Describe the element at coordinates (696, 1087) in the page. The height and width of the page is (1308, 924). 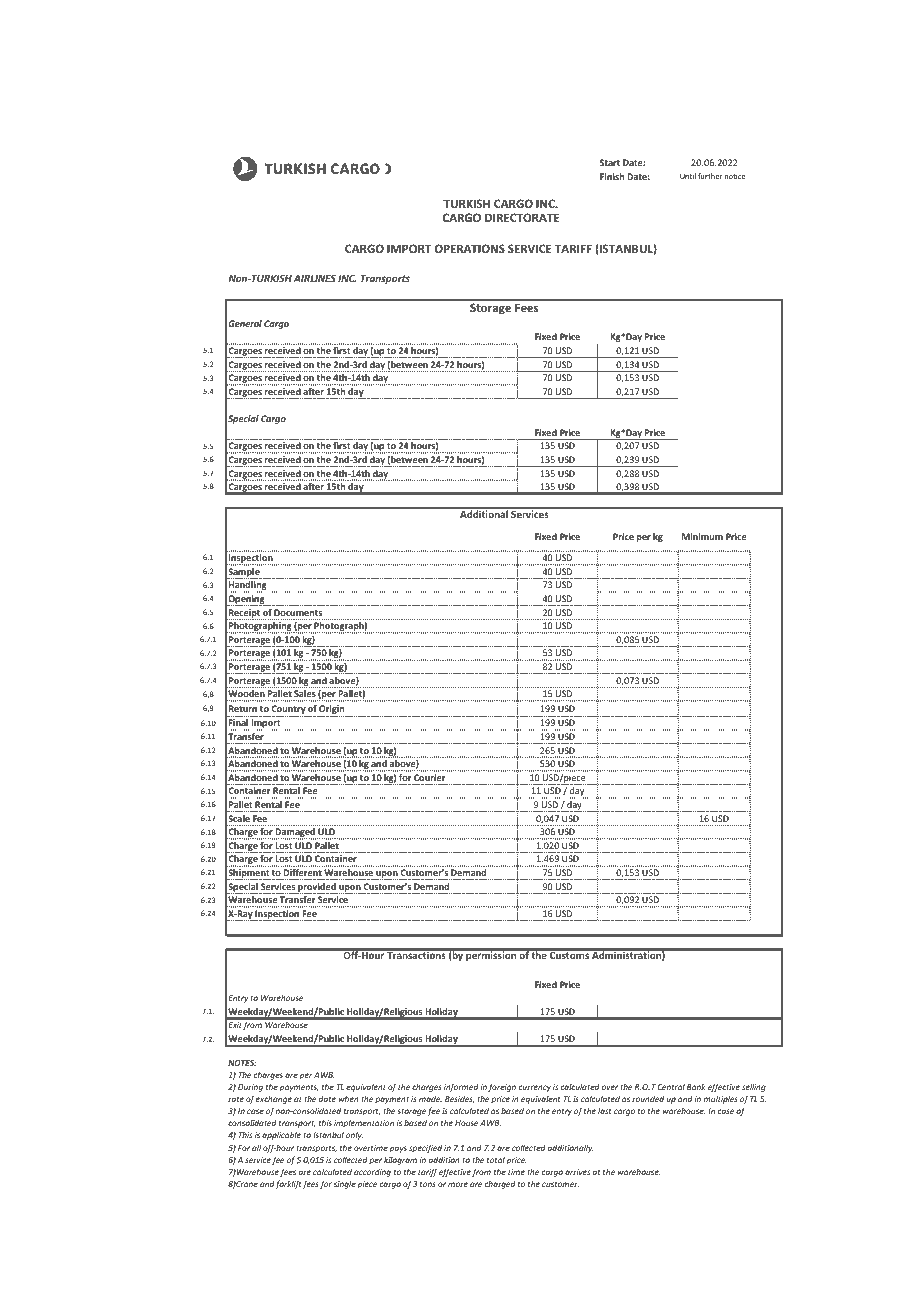
I see `Bank` at that location.
